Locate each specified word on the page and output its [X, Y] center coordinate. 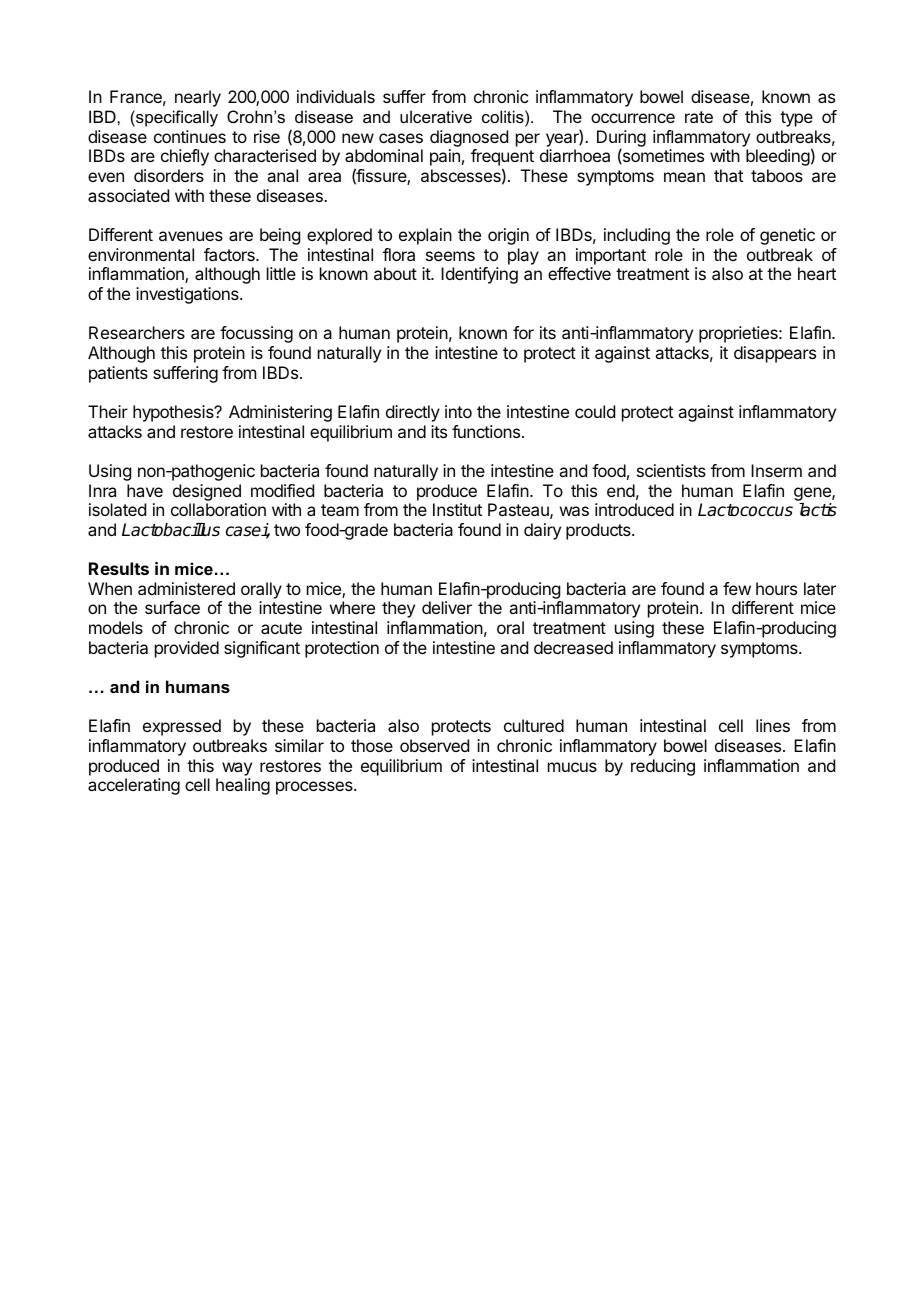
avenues [191, 236]
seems [450, 256]
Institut [457, 509]
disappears [775, 354]
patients [118, 374]
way [237, 769]
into [458, 411]
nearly [198, 98]
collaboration [218, 509]
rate [699, 117]
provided [187, 649]
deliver [447, 607]
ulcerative [436, 116]
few [737, 588]
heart [817, 273]
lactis [818, 510]
